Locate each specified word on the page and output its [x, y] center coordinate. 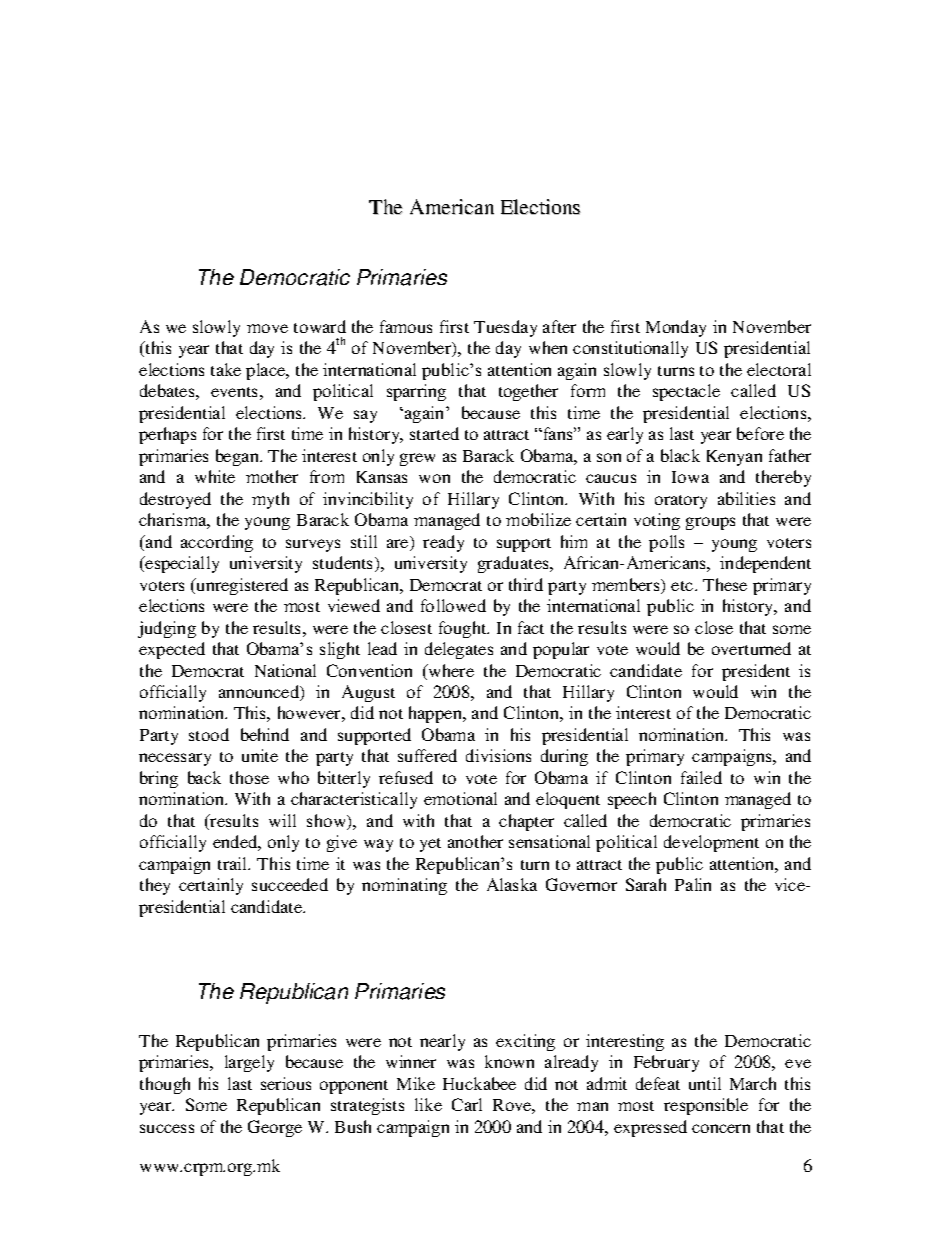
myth [270, 500]
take [226, 369]
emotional [460, 798]
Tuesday [505, 328]
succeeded [290, 884]
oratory [681, 502]
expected [172, 650]
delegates [459, 650]
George [275, 1128]
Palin [693, 884]
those [249, 777]
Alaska [512, 884]
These [725, 584]
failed [701, 777]
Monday [676, 328]
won [434, 478]
